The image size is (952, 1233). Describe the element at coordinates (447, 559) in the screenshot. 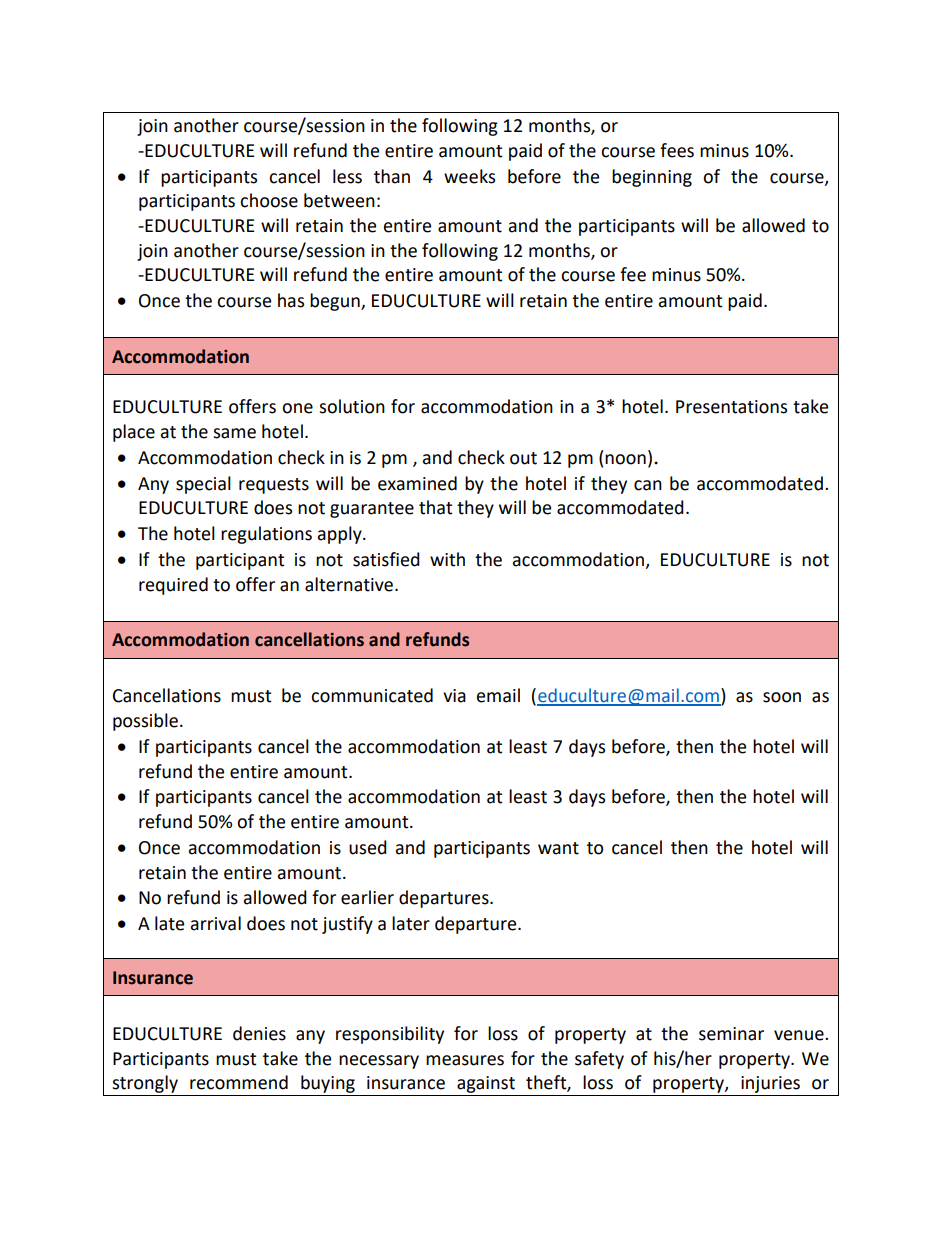

I see `with` at that location.
